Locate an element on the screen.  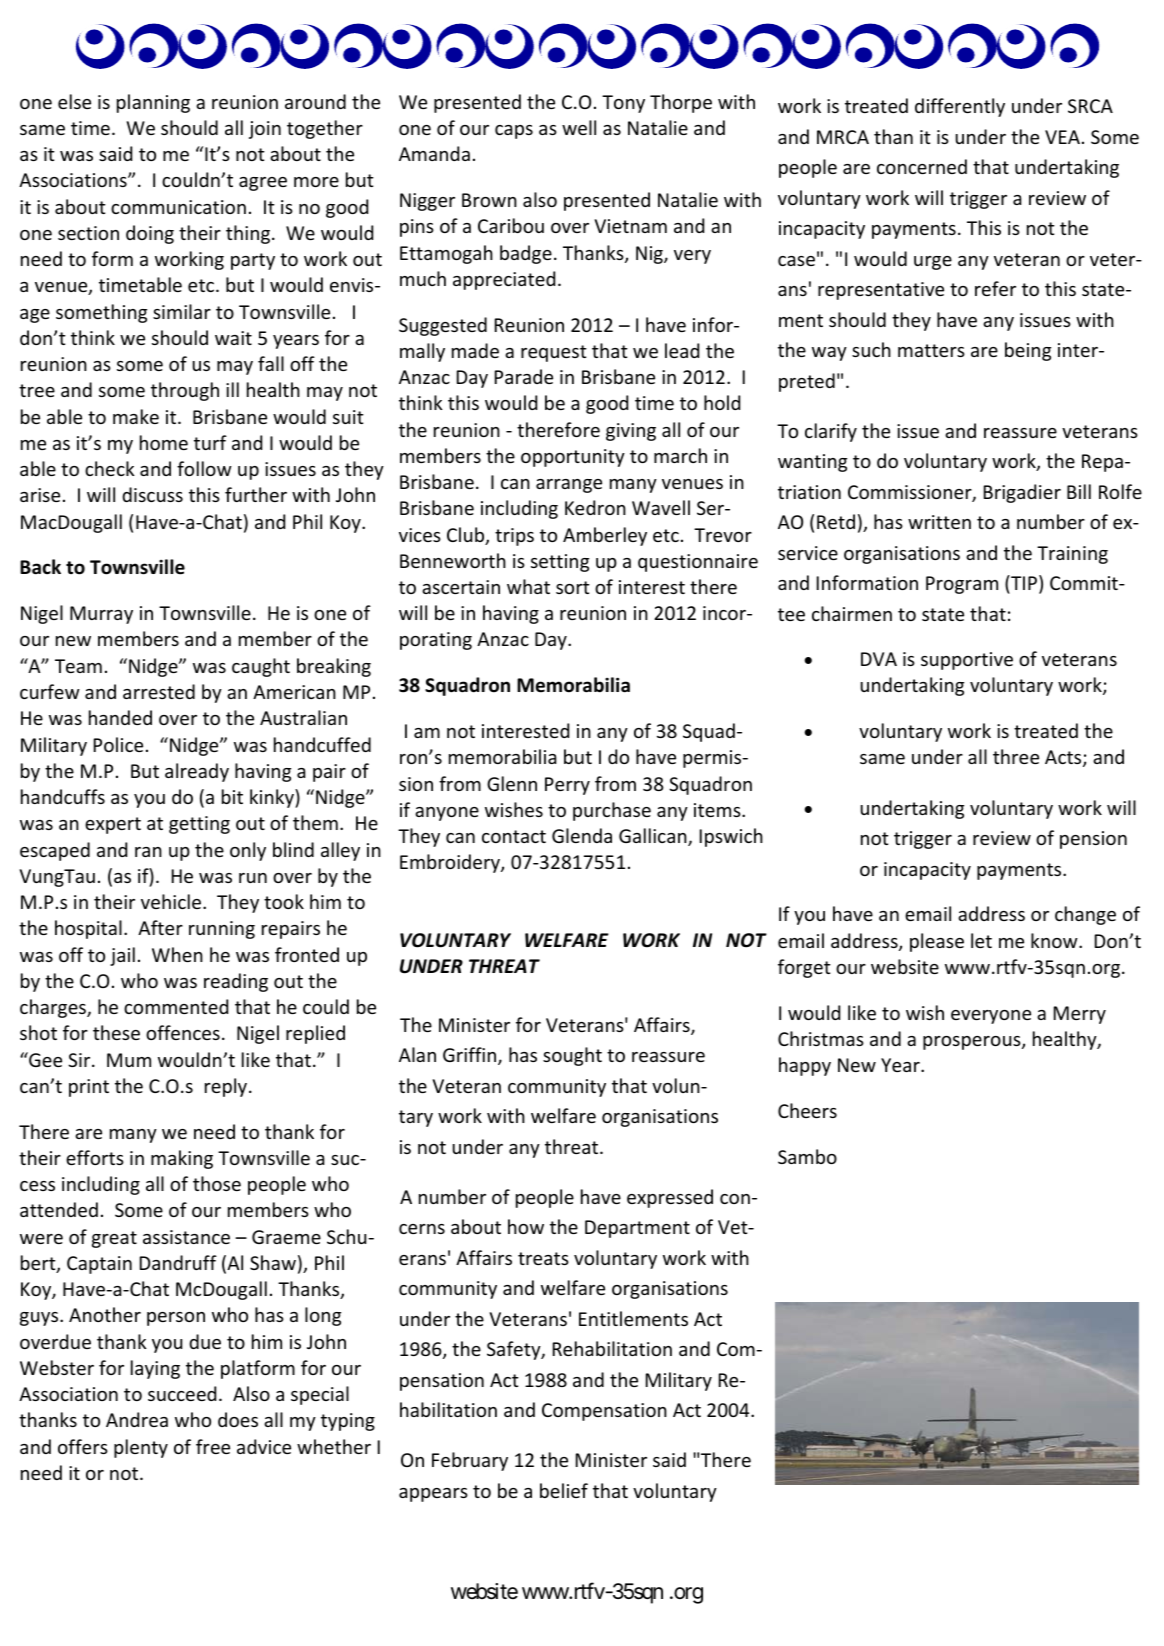
well is located at coordinates (579, 127).
